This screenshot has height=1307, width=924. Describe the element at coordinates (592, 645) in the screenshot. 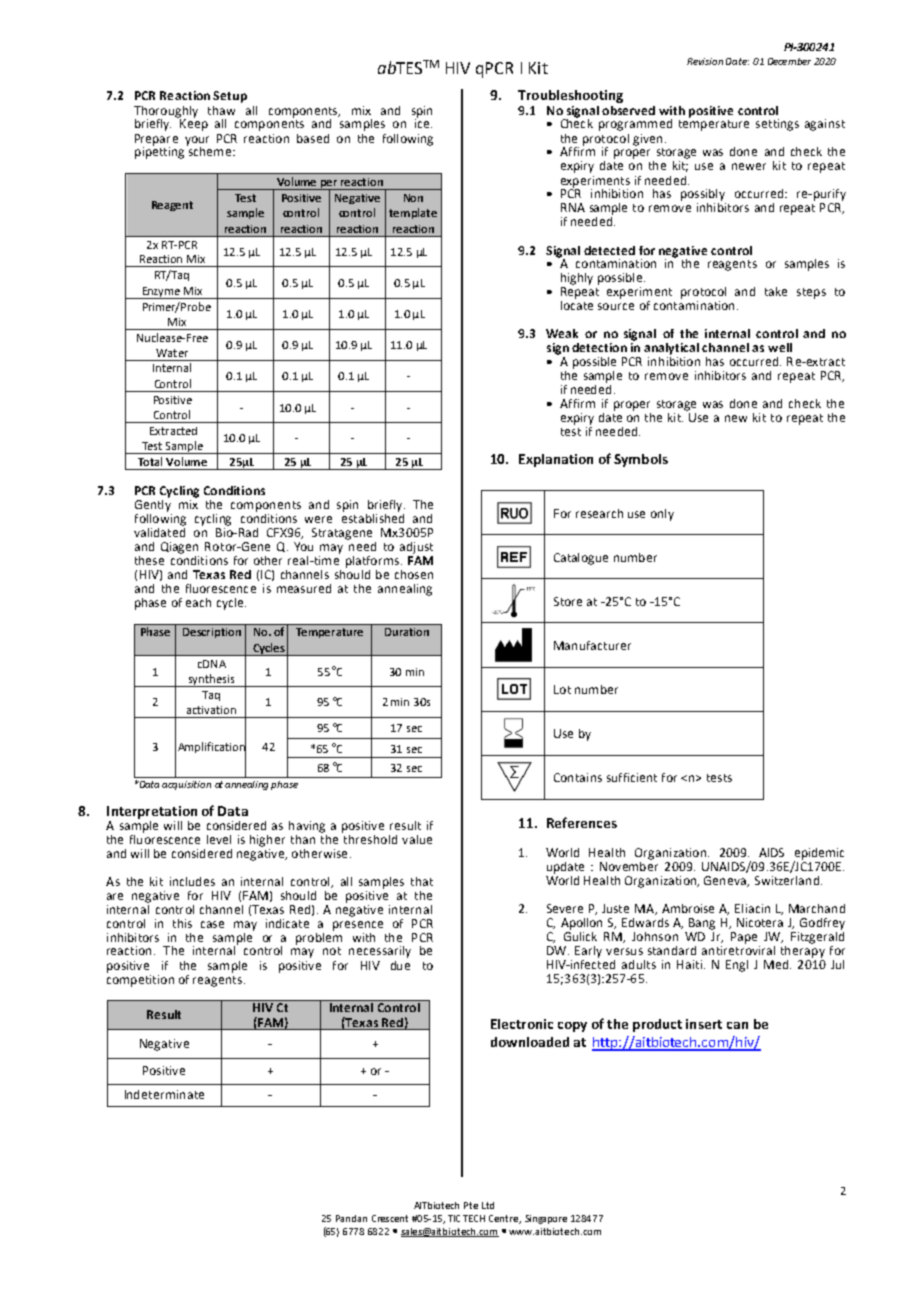

I see `Manufacturer` at that location.
